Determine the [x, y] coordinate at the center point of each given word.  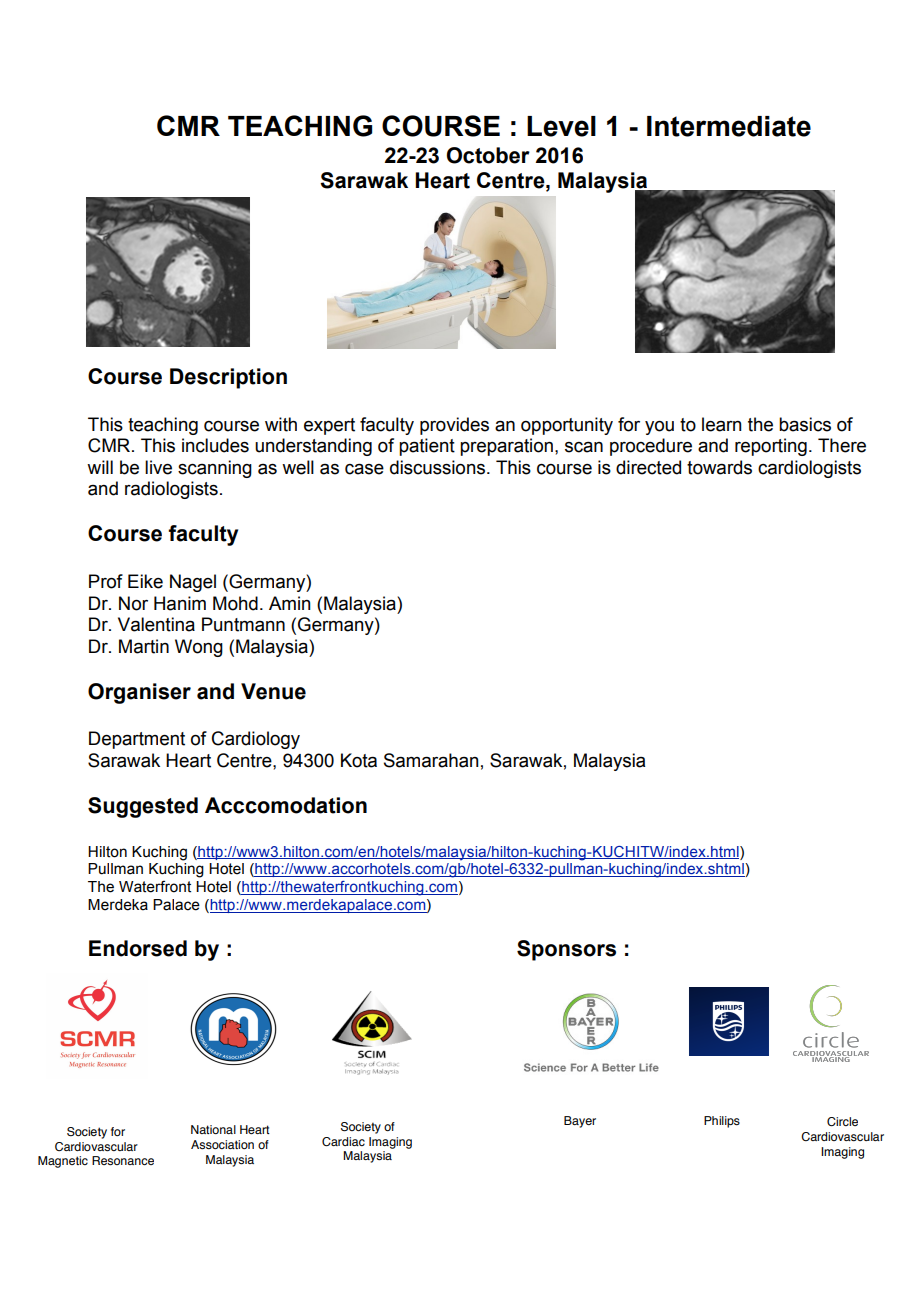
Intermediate [729, 126]
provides [454, 426]
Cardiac [343, 1141]
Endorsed [138, 948]
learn [722, 424]
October [488, 155]
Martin [144, 646]
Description [228, 378]
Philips [722, 1122]
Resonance [123, 1161]
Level [561, 126]
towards [719, 467]
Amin [290, 603]
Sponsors [566, 950]
